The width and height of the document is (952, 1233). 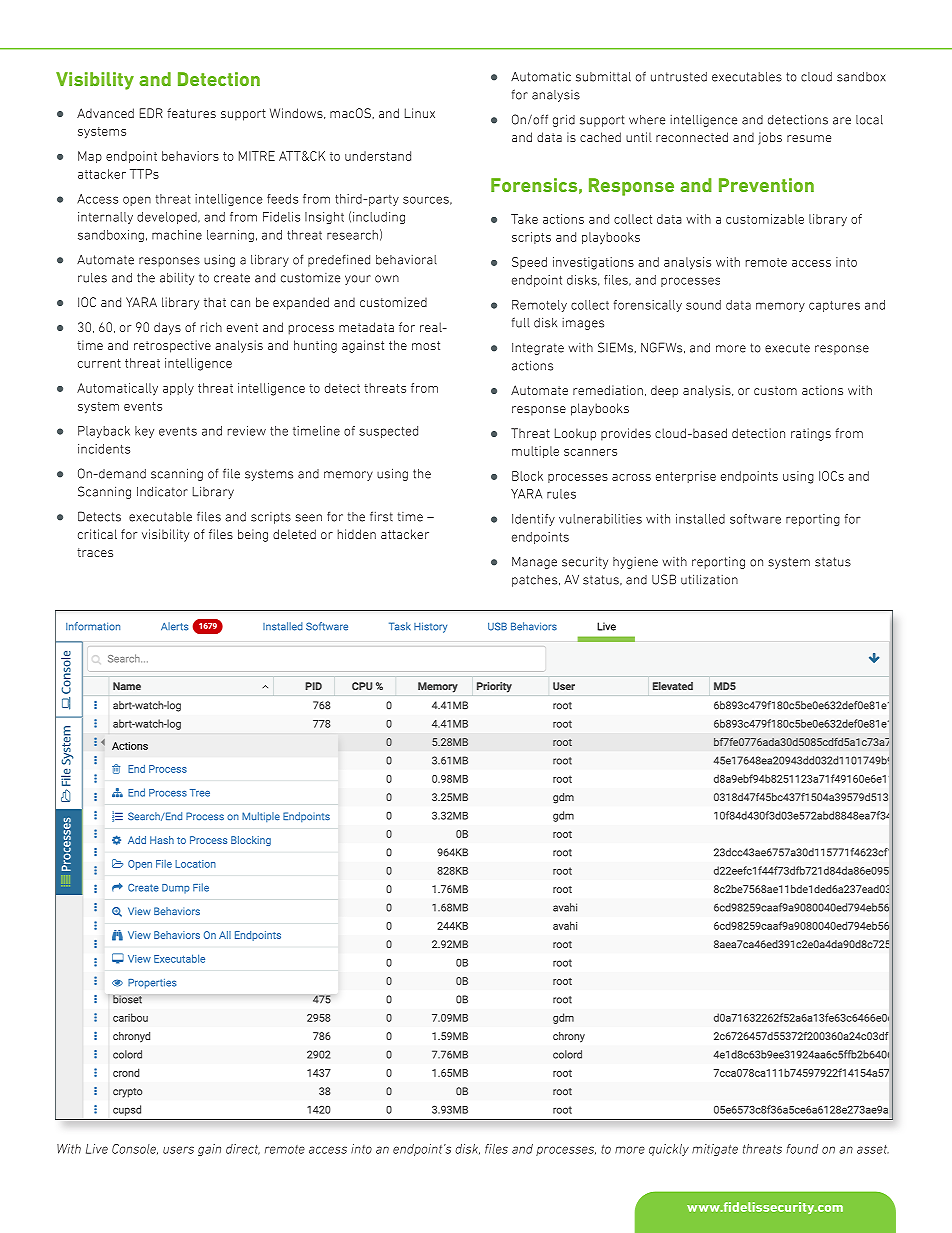 What do you see at coordinates (715, 1150) in the document?
I see `mitigate` at bounding box center [715, 1150].
